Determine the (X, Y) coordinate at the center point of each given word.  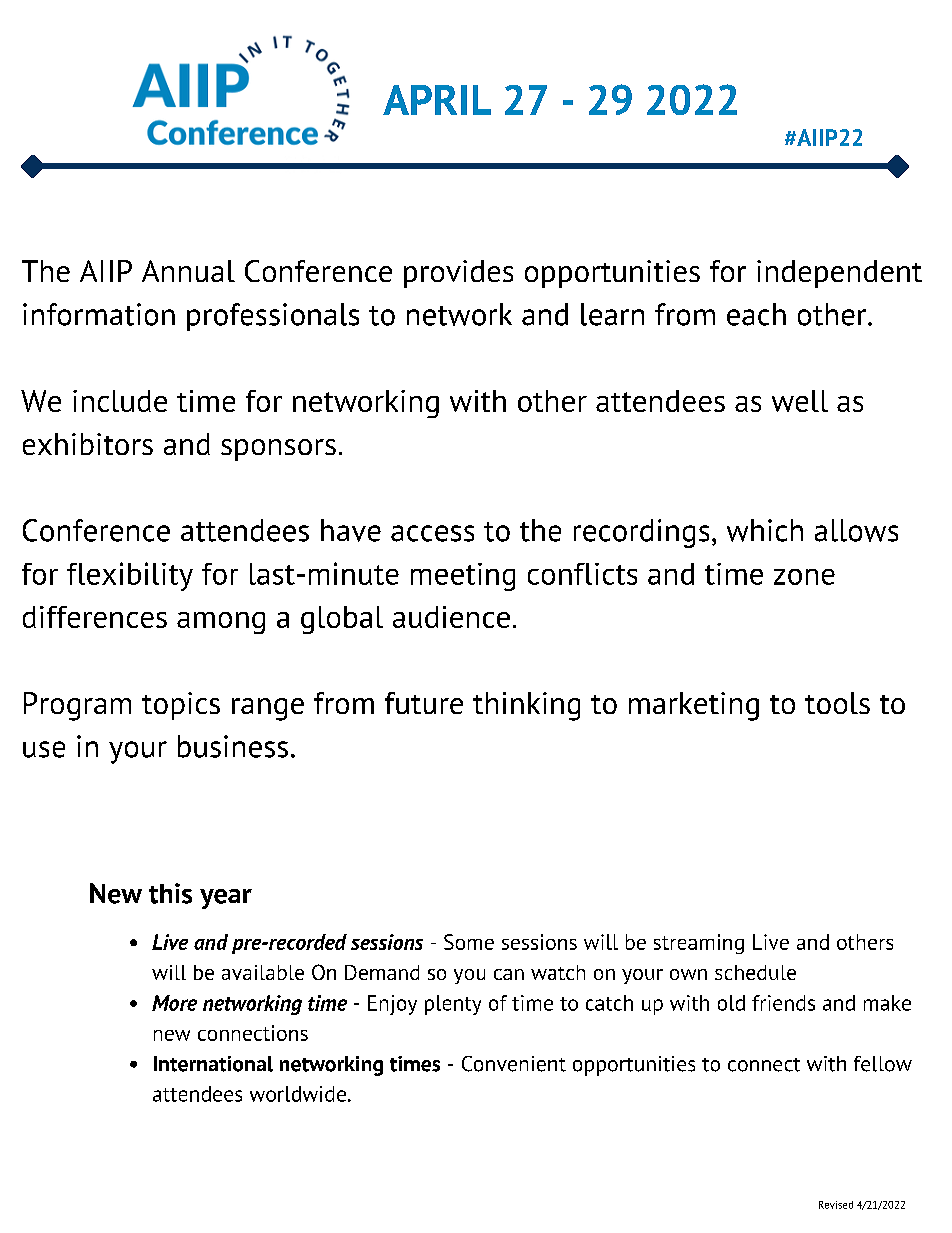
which (765, 530)
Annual (188, 271)
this (170, 893)
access (432, 533)
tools (837, 703)
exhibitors (88, 444)
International (213, 1064)
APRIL (437, 100)
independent (839, 274)
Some (469, 942)
